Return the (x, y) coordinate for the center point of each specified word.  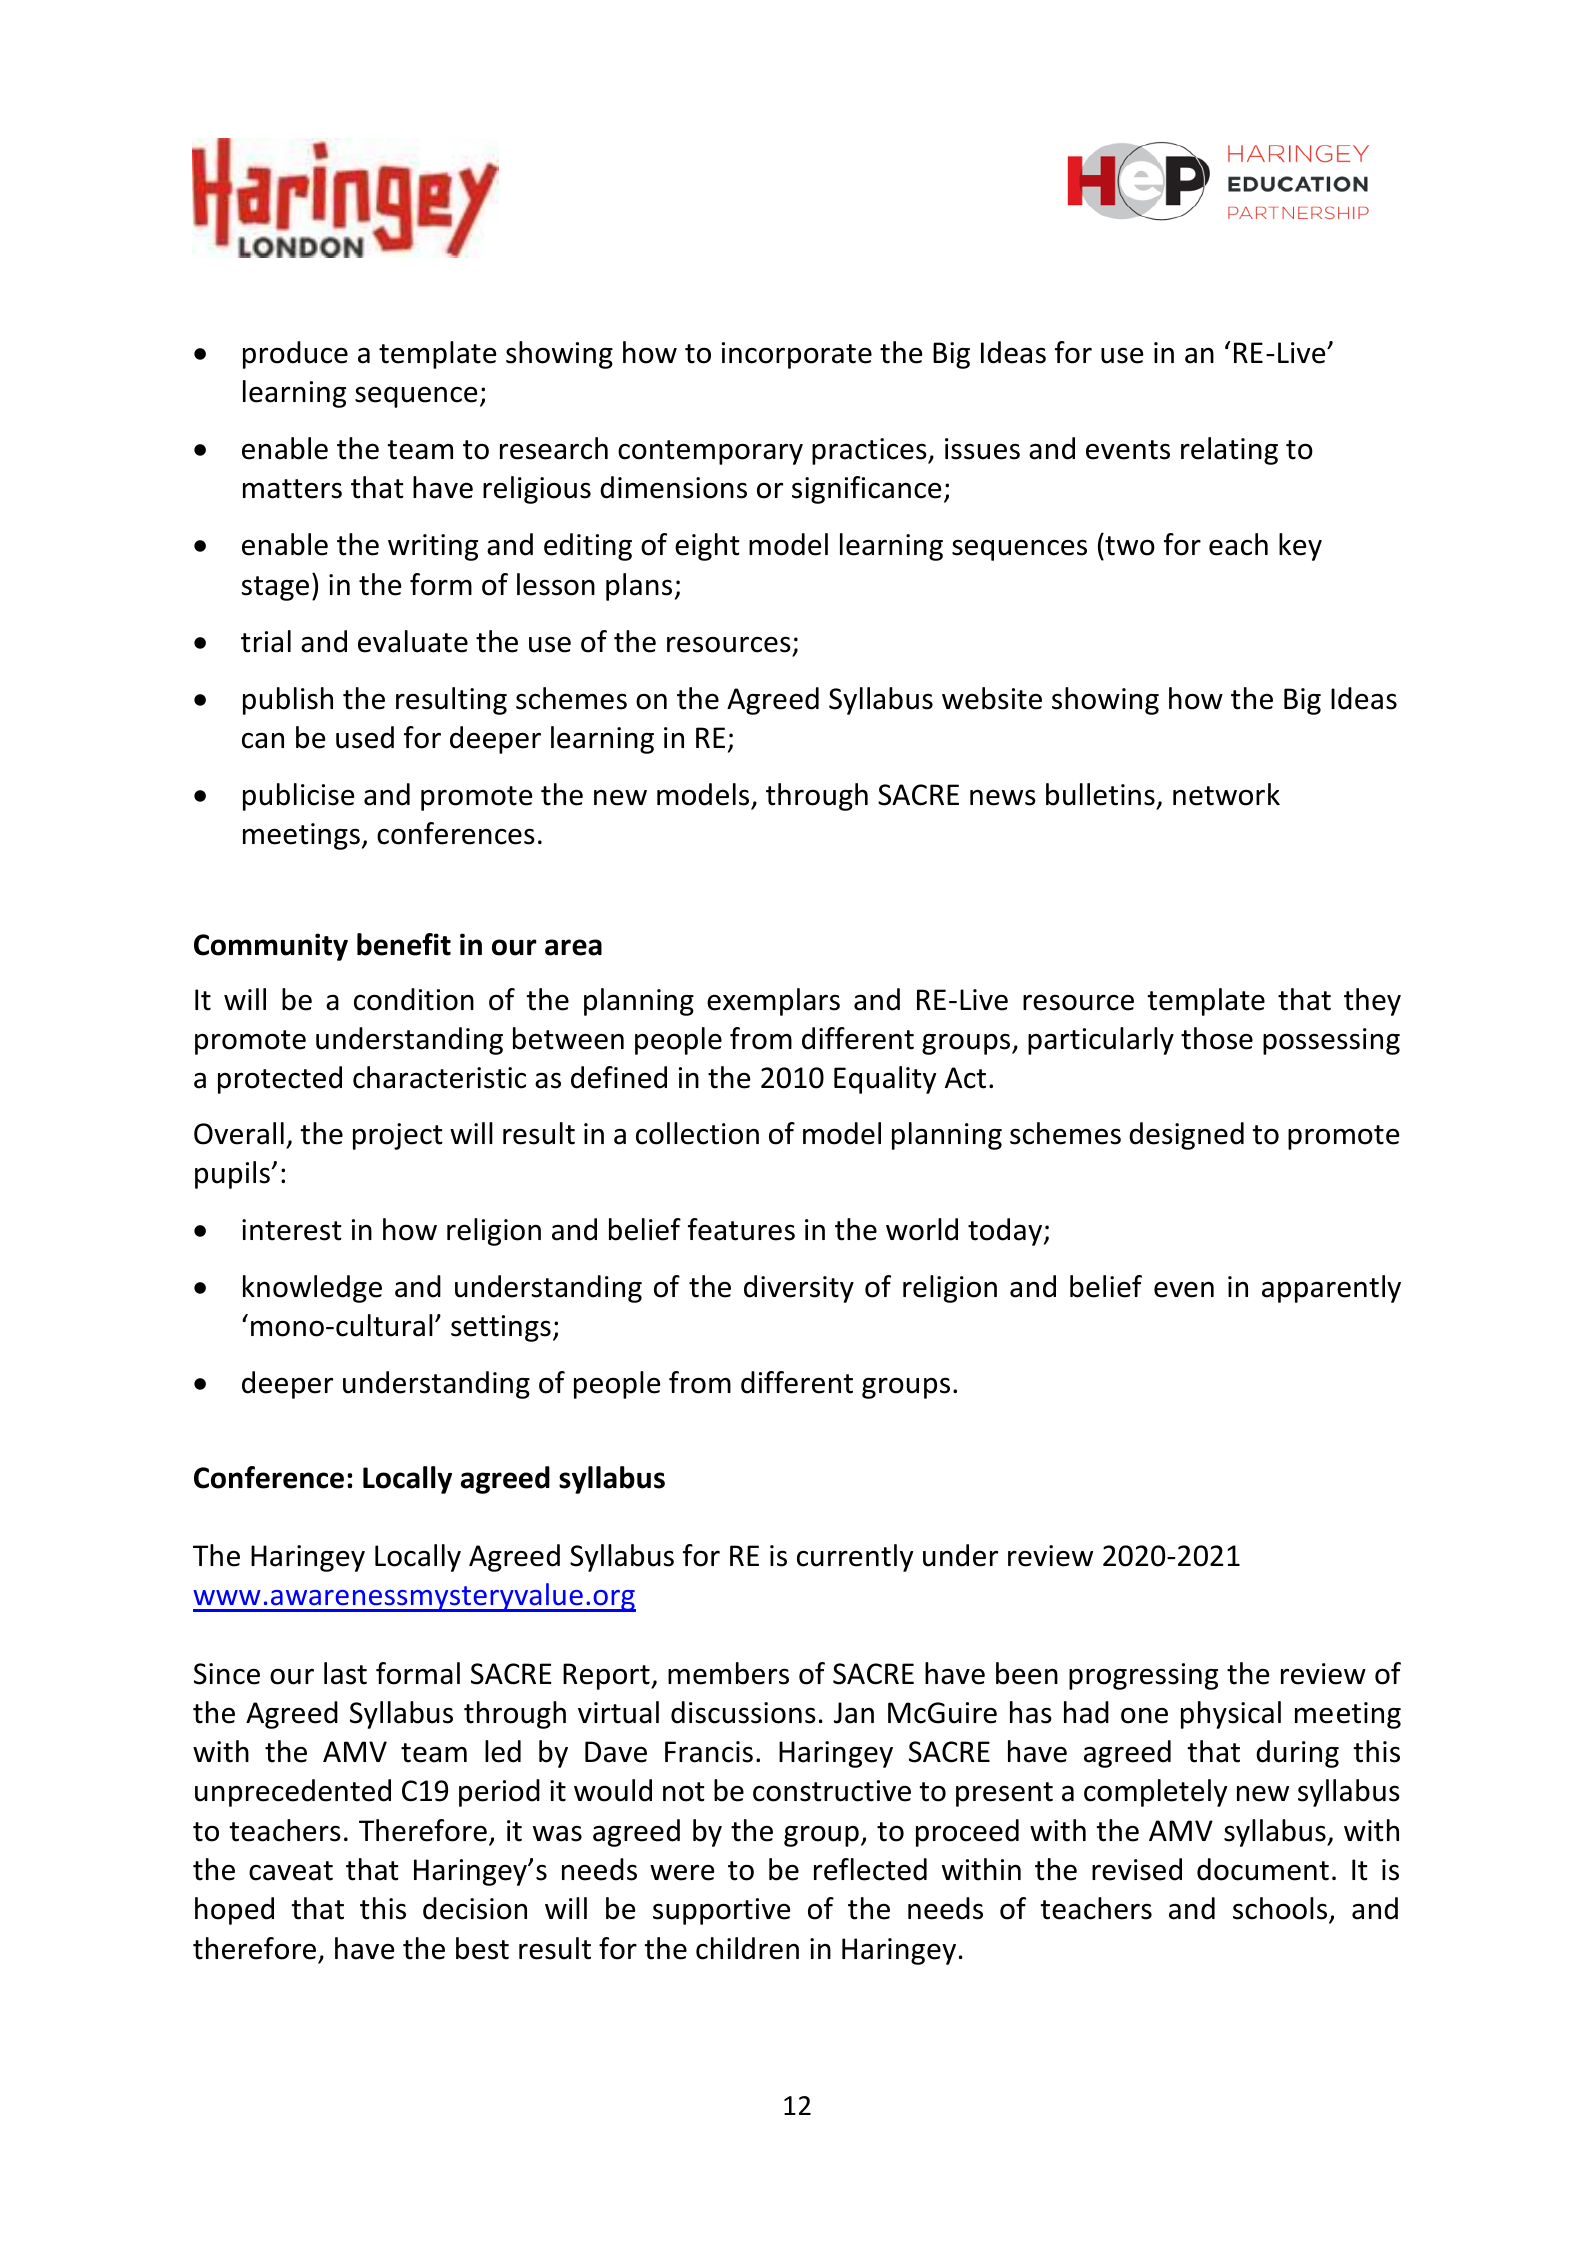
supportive (722, 1911)
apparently (1331, 1289)
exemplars (773, 1002)
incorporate (797, 355)
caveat (291, 1871)
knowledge (312, 1289)
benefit (404, 944)
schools (1281, 1910)
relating (1229, 451)
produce (295, 355)
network (1226, 794)
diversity (799, 1289)
